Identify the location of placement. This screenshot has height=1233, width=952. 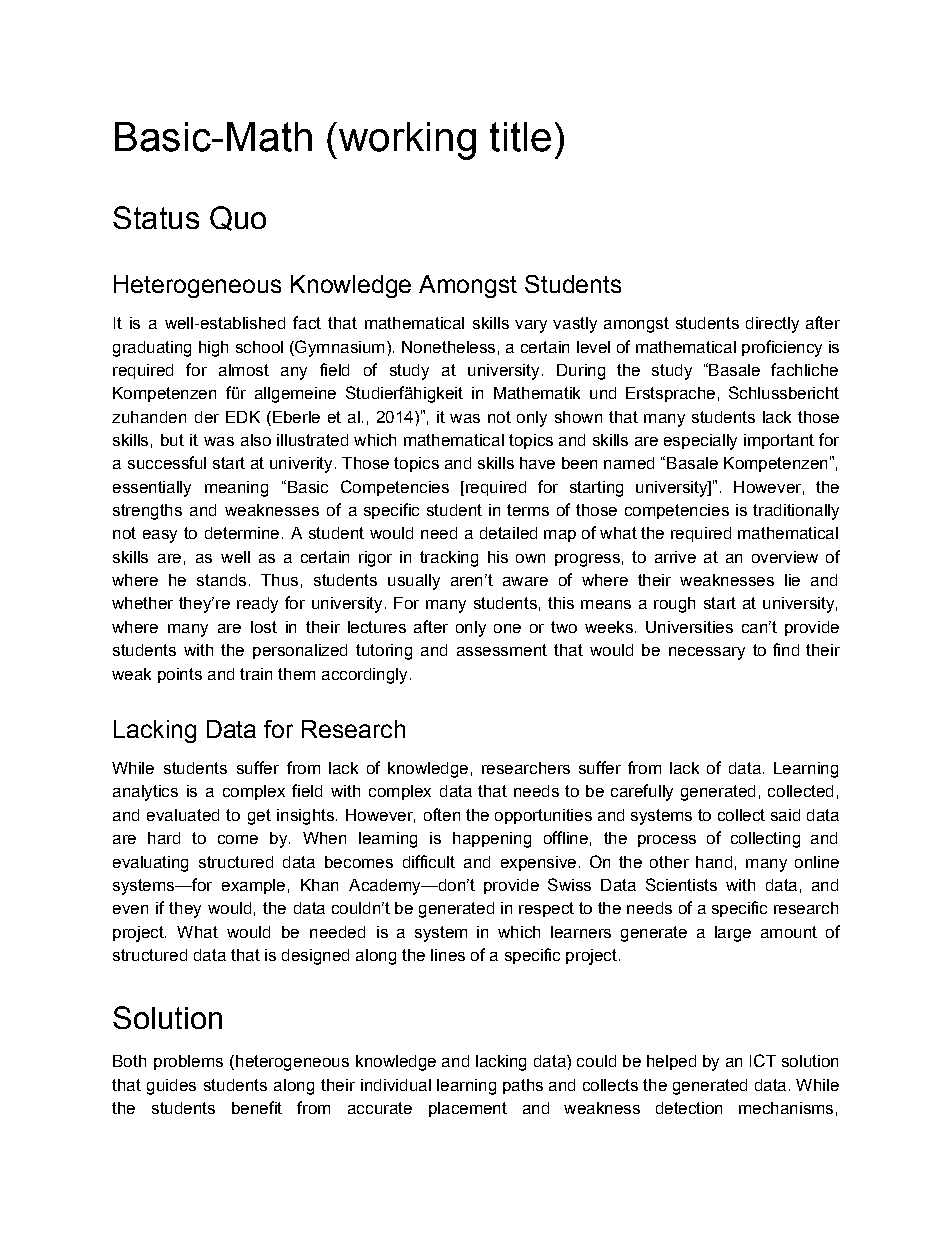
(468, 1109).
